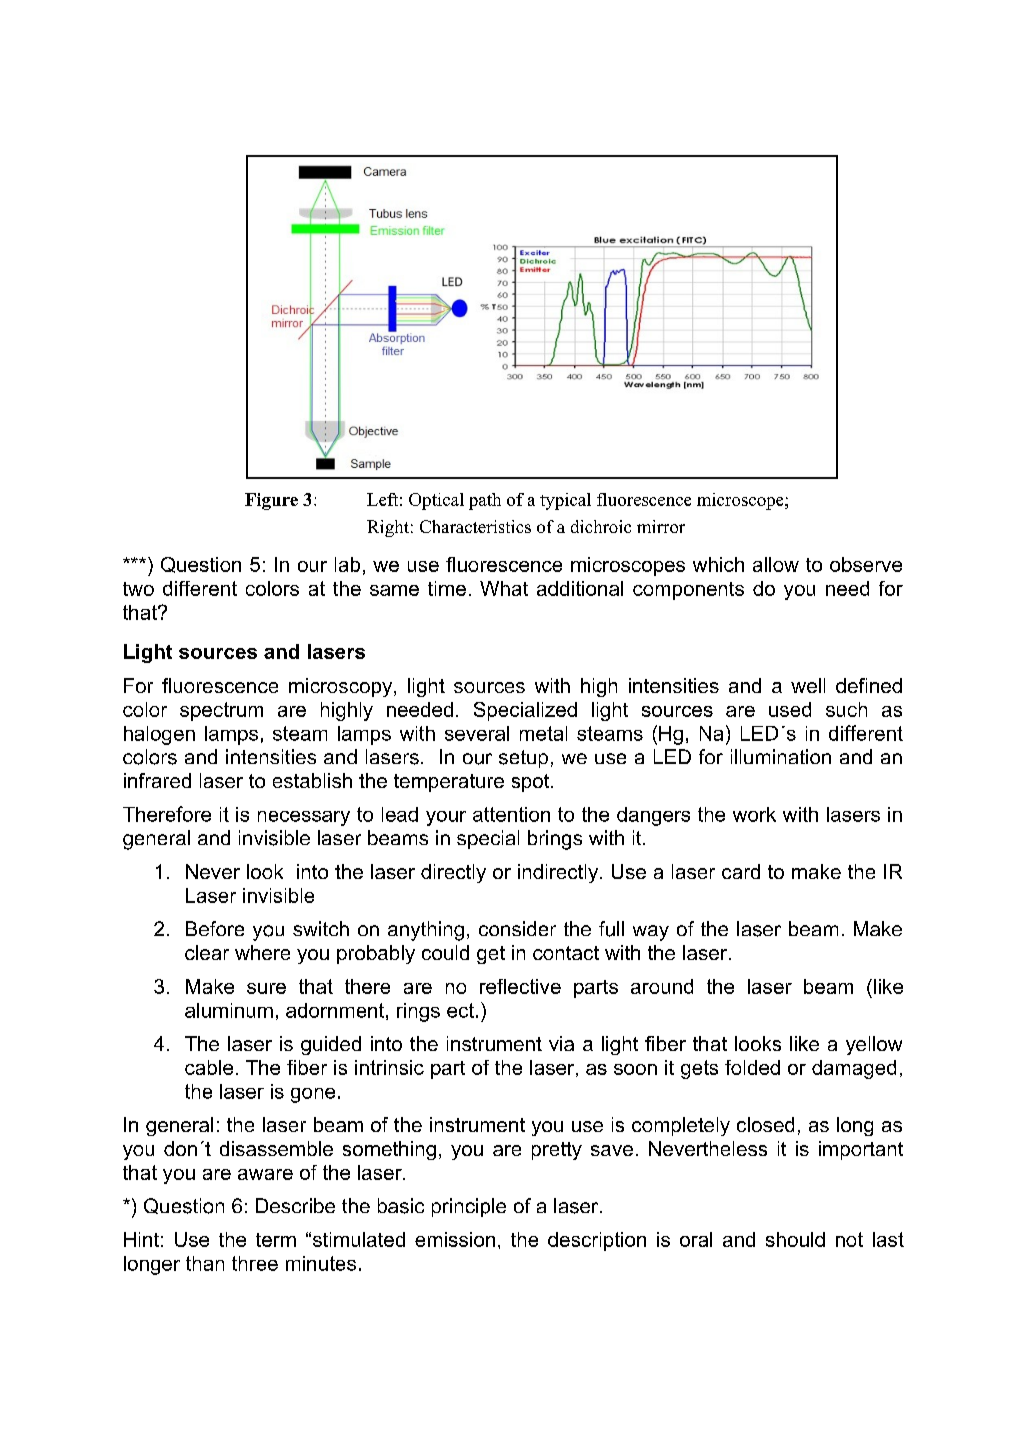 The height and width of the document is (1452, 1026). What do you see at coordinates (455, 1239) in the document?
I see `emission` at bounding box center [455, 1239].
